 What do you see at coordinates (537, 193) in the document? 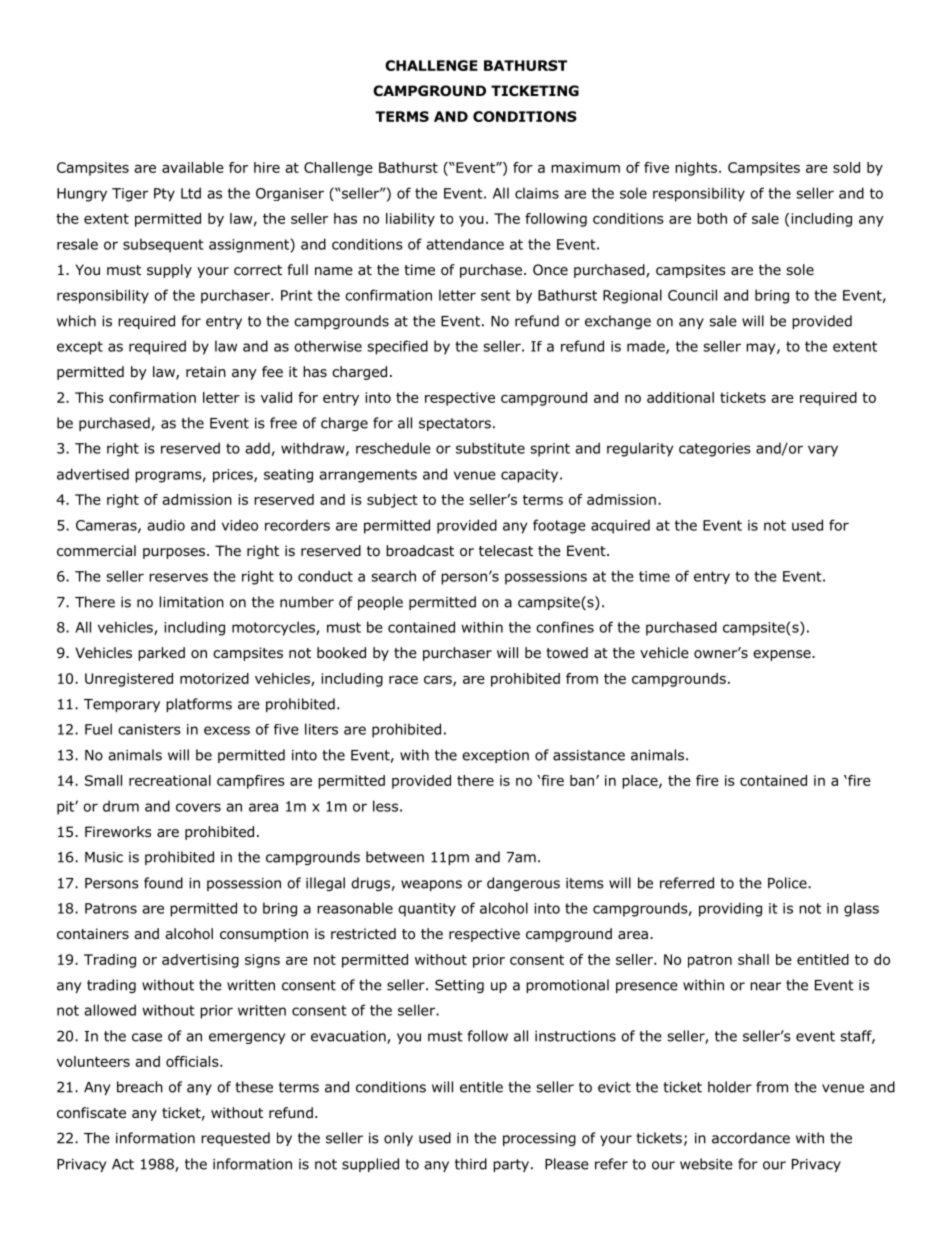
I see `claims` at bounding box center [537, 193].
